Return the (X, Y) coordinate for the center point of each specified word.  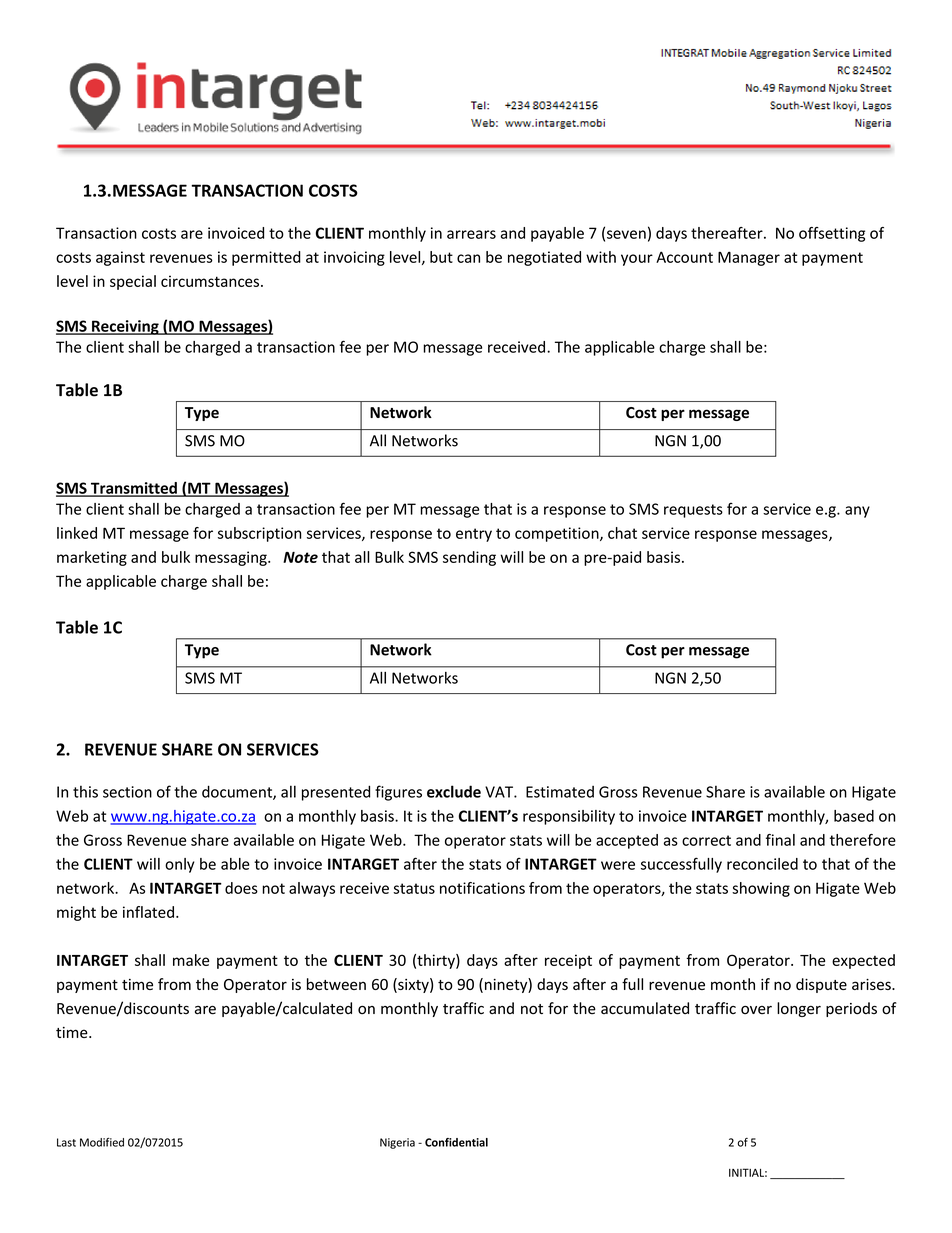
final (780, 840)
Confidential (456, 1142)
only (180, 865)
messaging (232, 558)
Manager (749, 258)
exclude (454, 791)
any (857, 512)
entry (474, 535)
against (120, 258)
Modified (102, 1142)
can (468, 258)
